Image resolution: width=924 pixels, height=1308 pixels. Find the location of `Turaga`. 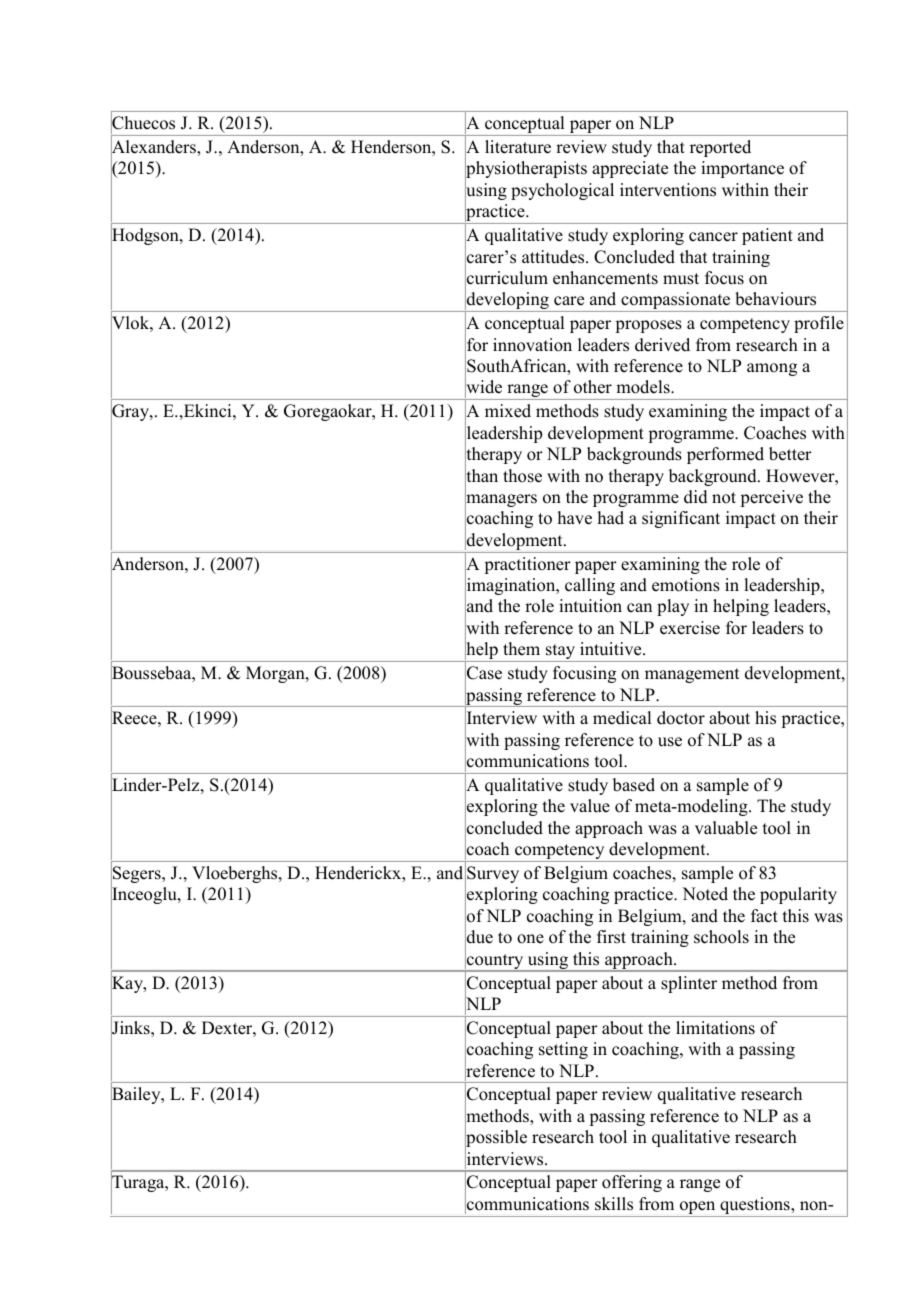

Turaga is located at coordinates (139, 1184).
